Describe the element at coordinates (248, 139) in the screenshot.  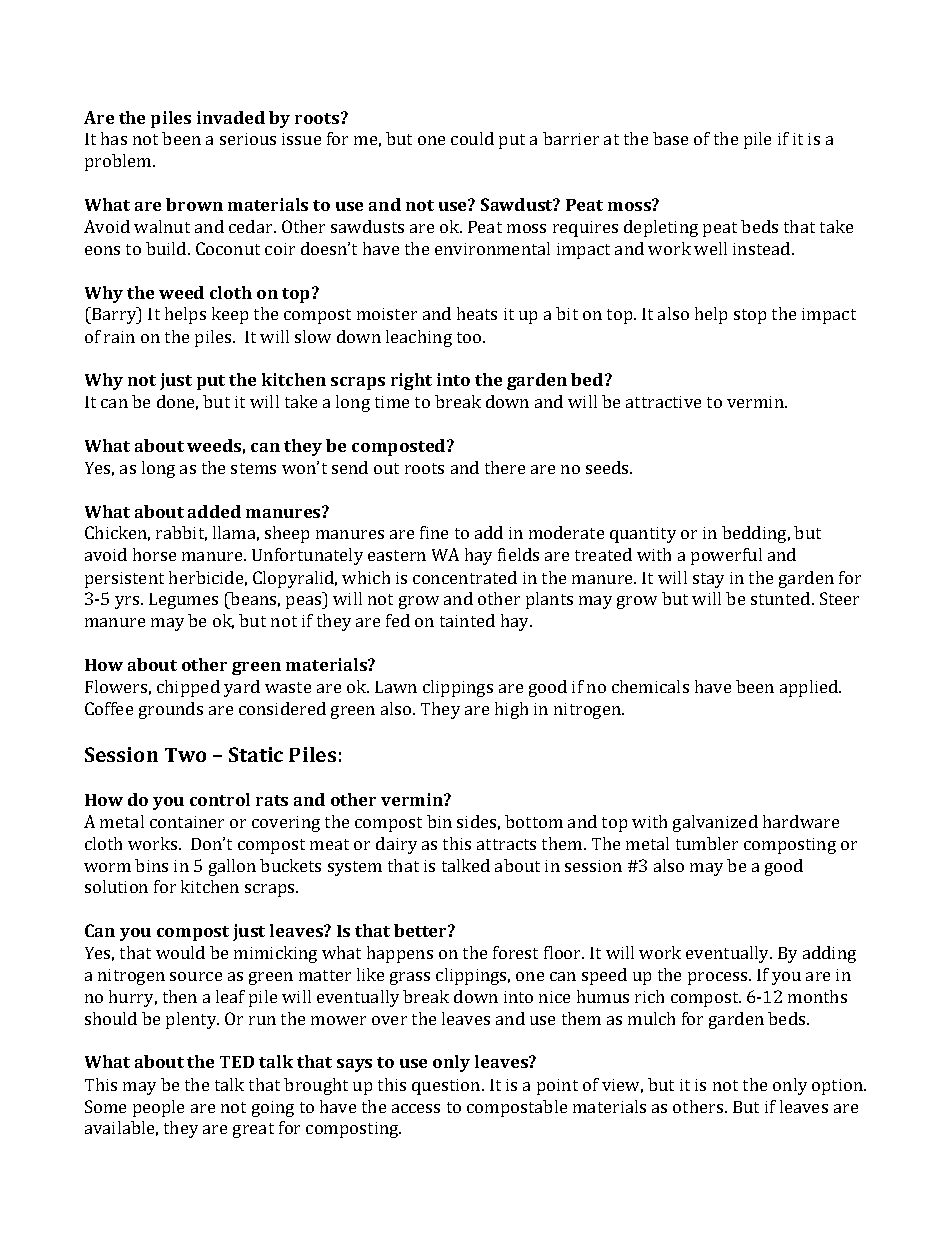
I see `serious` at that location.
